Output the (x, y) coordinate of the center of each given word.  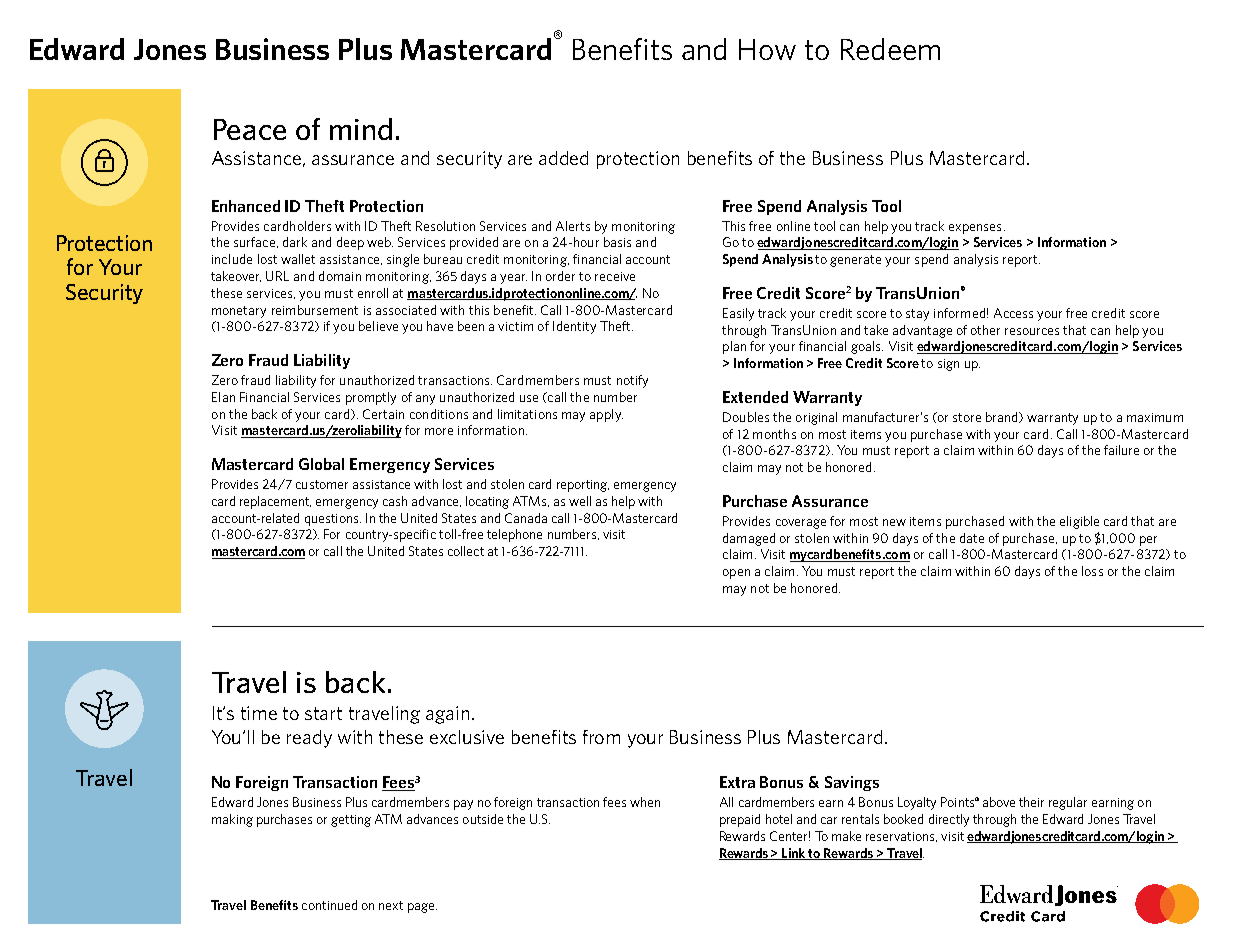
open (736, 574)
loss (1092, 571)
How (767, 49)
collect (466, 551)
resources (1032, 331)
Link (794, 854)
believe (378, 326)
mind (361, 129)
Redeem (890, 49)
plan (734, 347)
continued (329, 905)
